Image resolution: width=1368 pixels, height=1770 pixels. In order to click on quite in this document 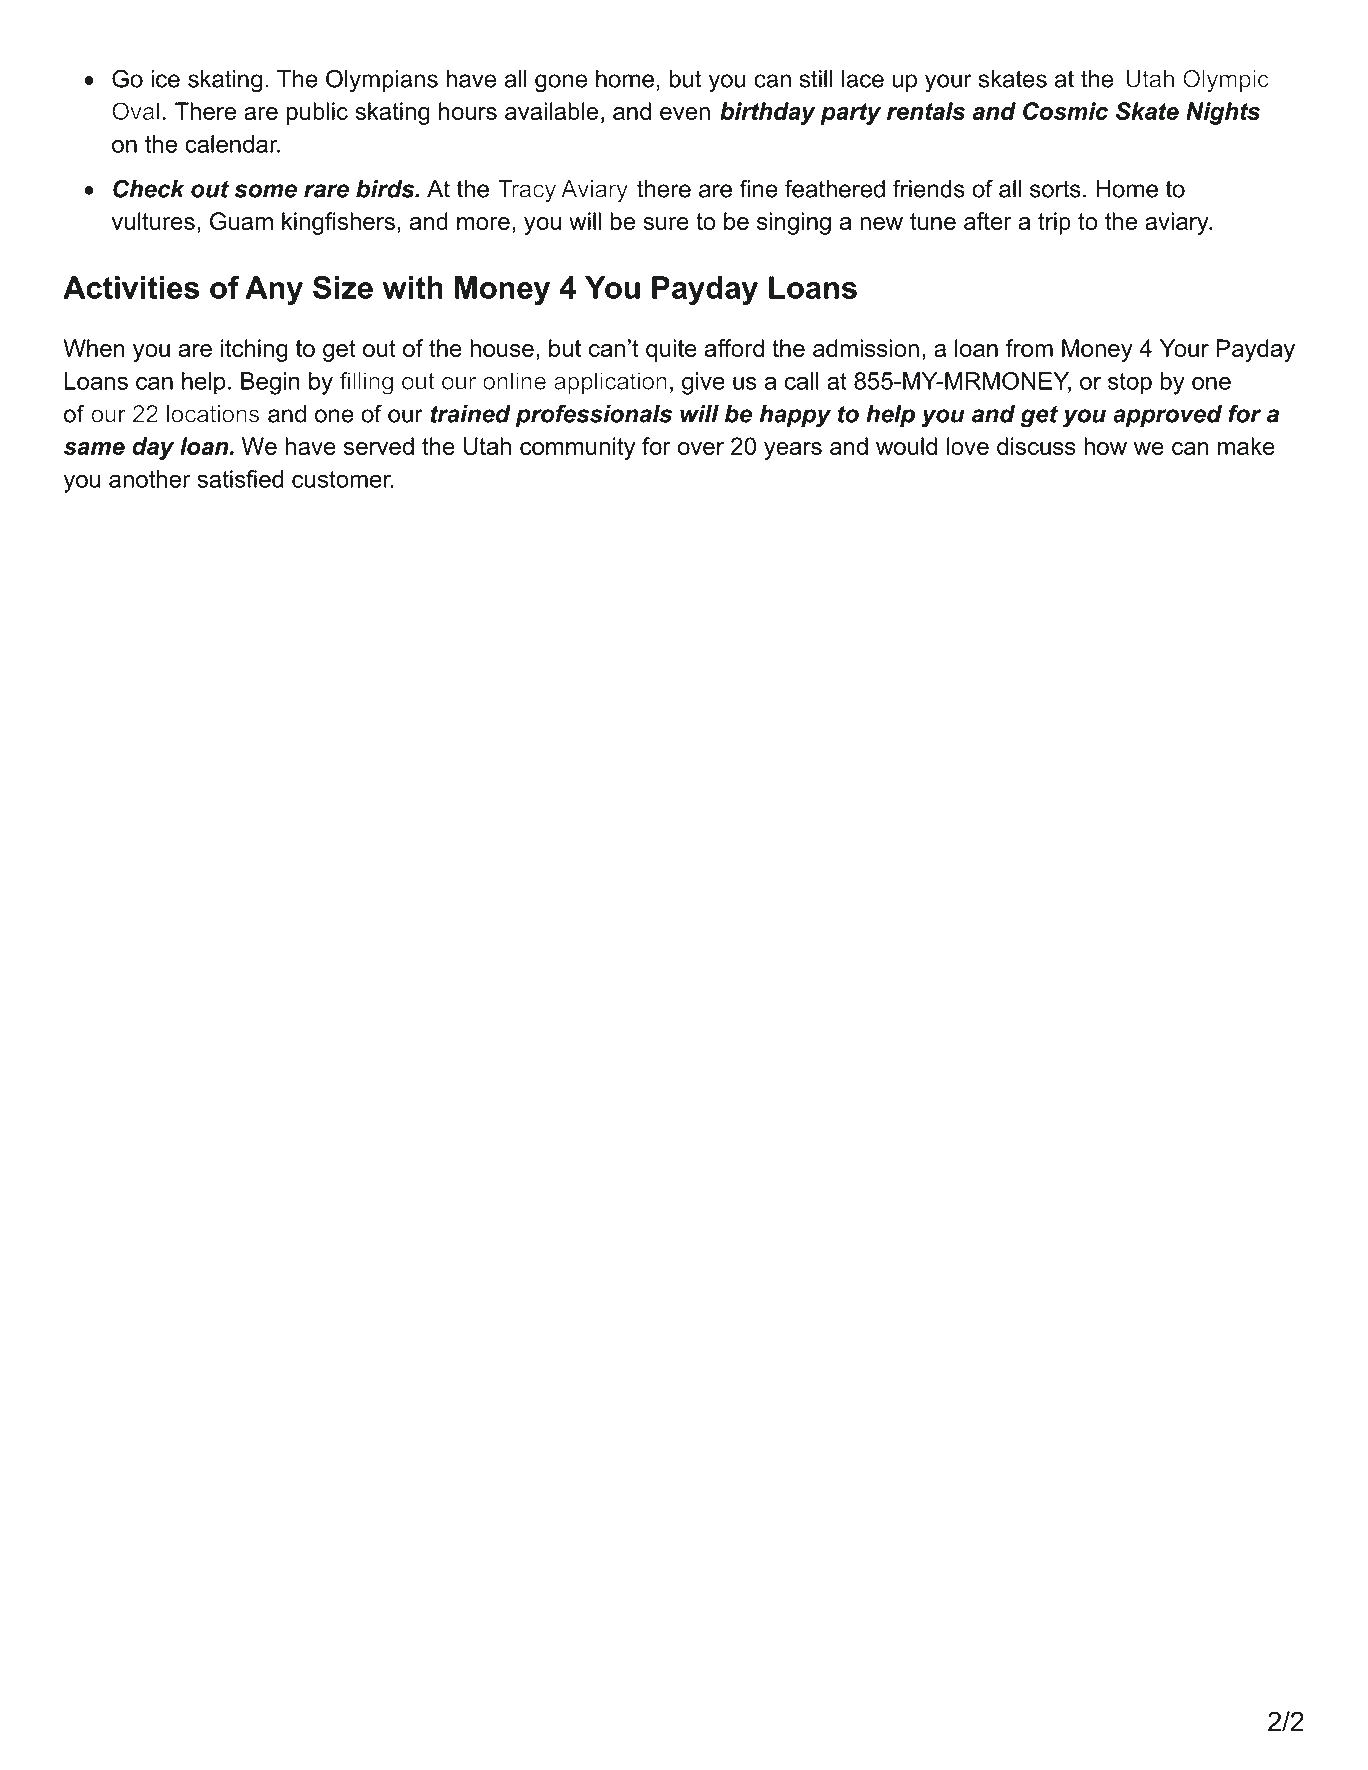, I will do `click(671, 350)`.
